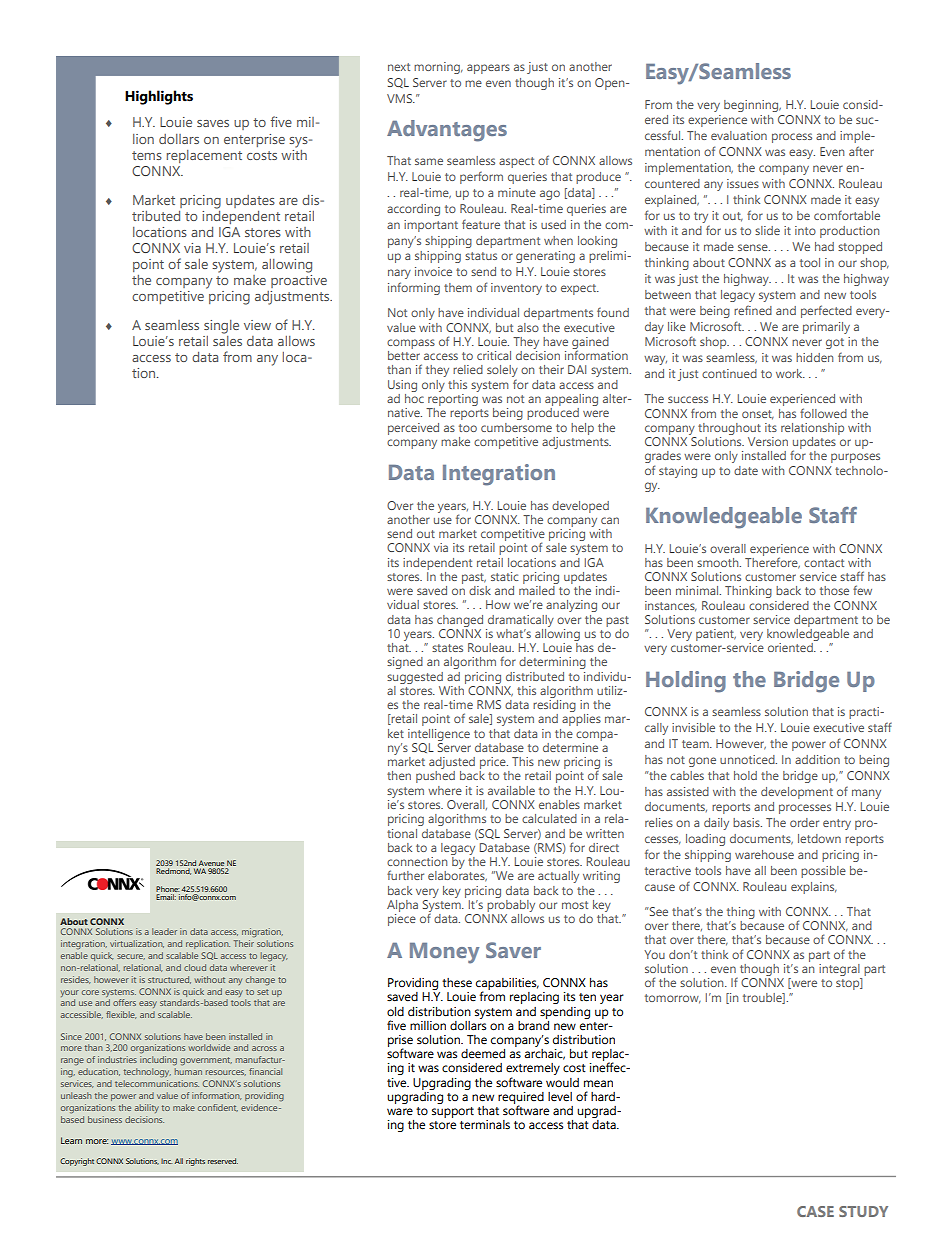 This page has height=1233, width=952. I want to click on suggested, so click(415, 678).
